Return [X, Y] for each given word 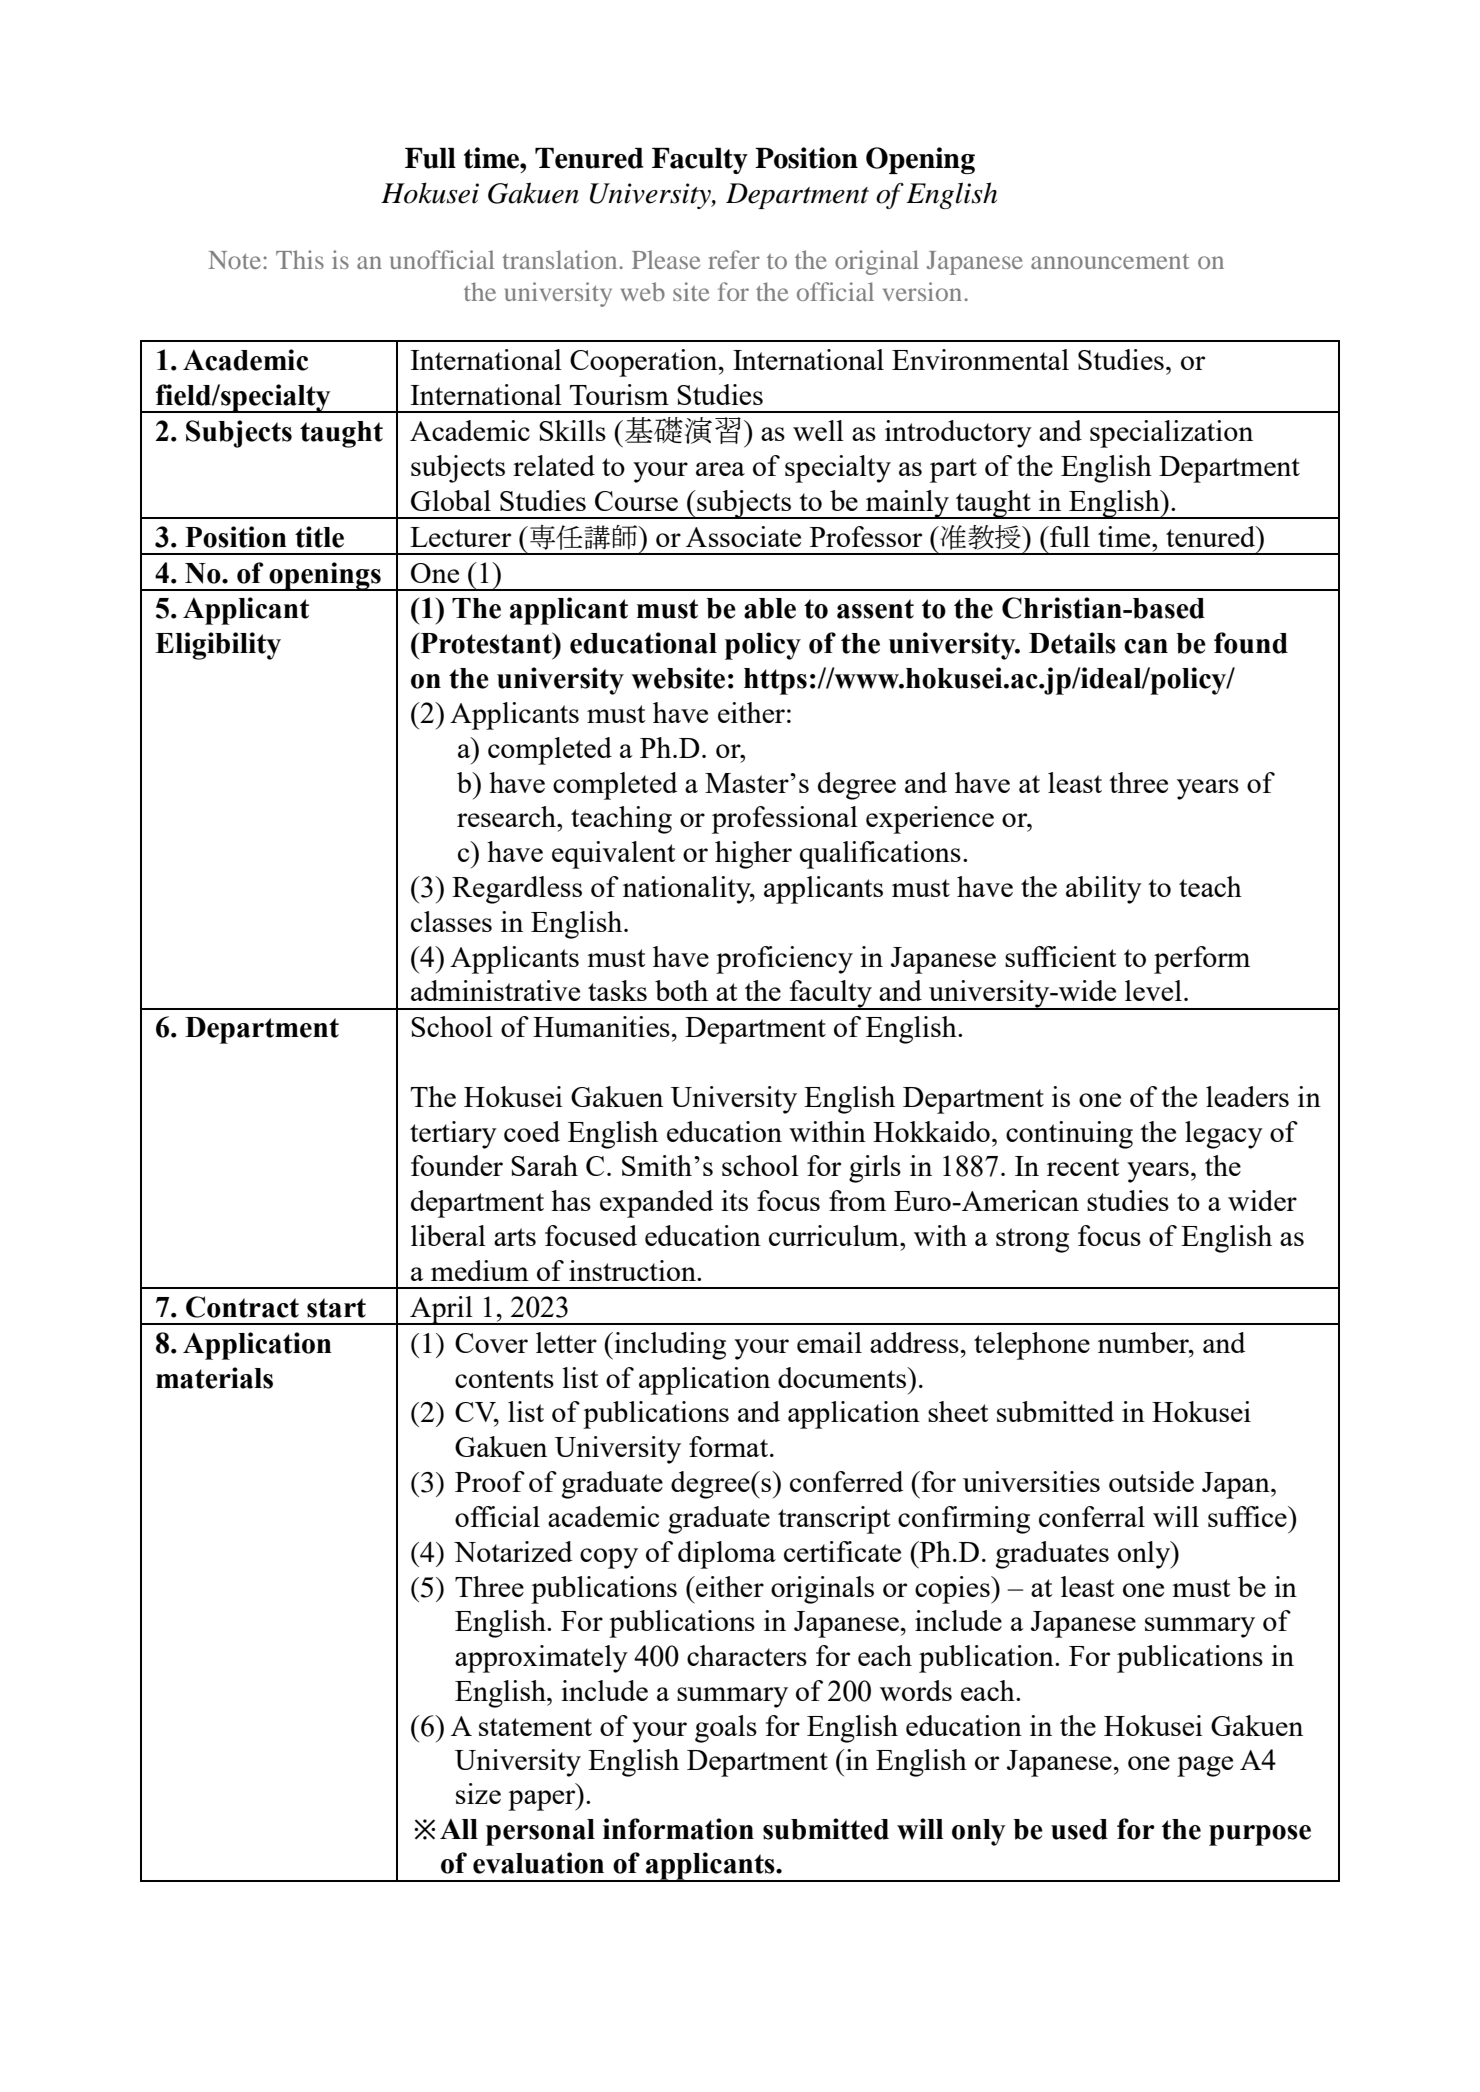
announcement [1110, 261]
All [459, 1829]
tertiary [453, 1135]
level [1153, 990]
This [300, 259]
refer [734, 259]
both [681, 990]
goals [726, 1729]
